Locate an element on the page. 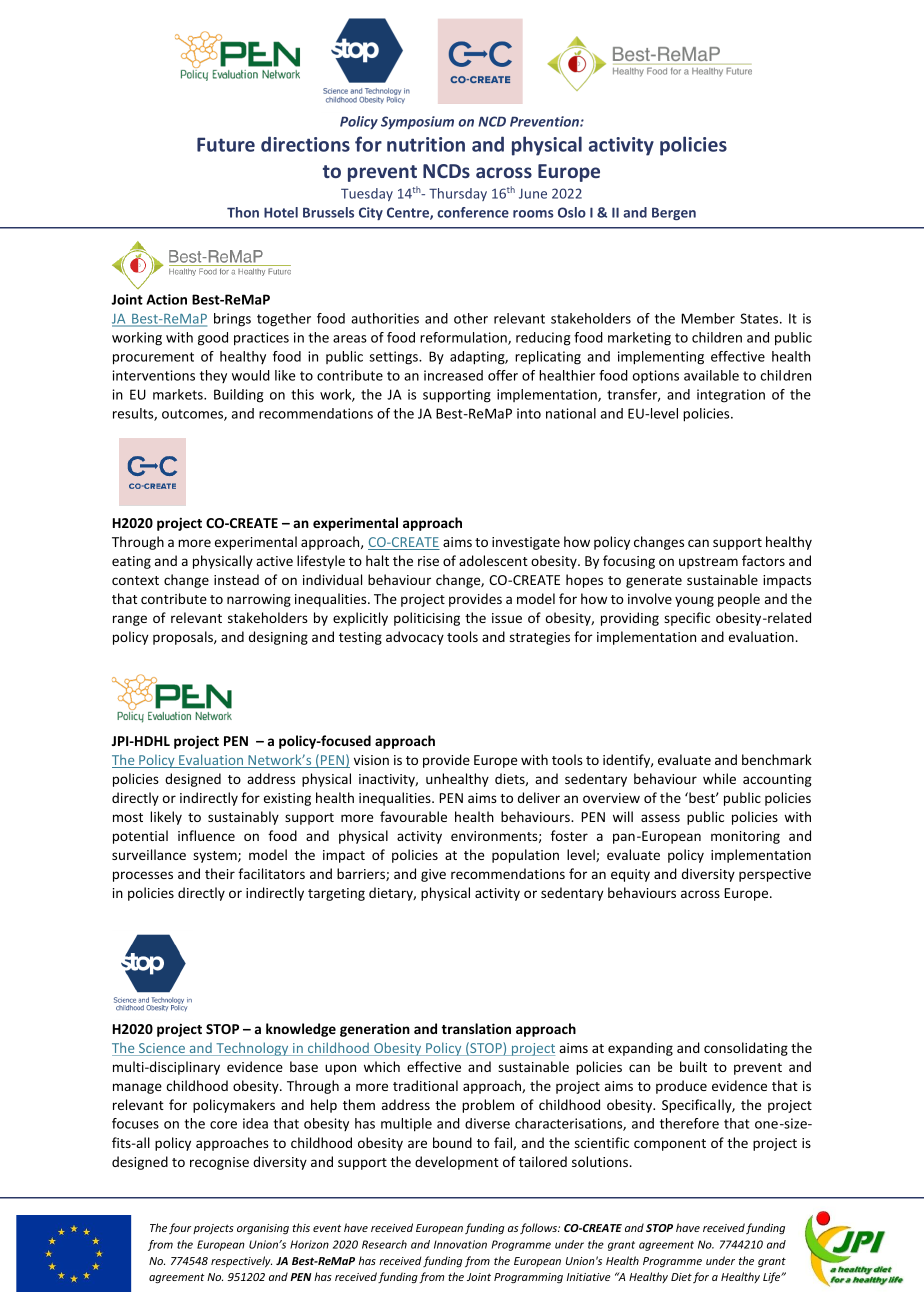  Innovation is located at coordinates (460, 1244).
